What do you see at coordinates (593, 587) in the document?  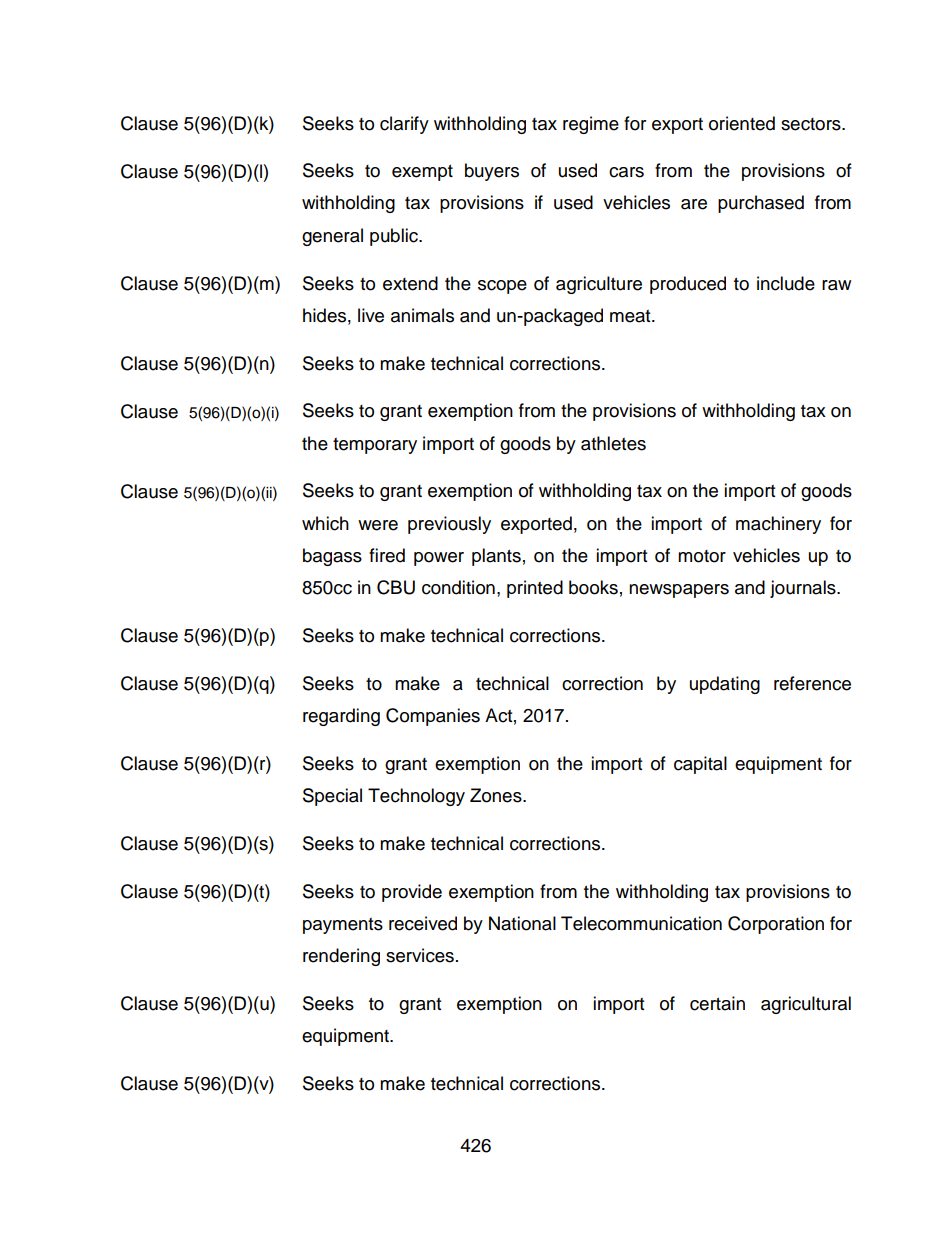 I see `books` at bounding box center [593, 587].
